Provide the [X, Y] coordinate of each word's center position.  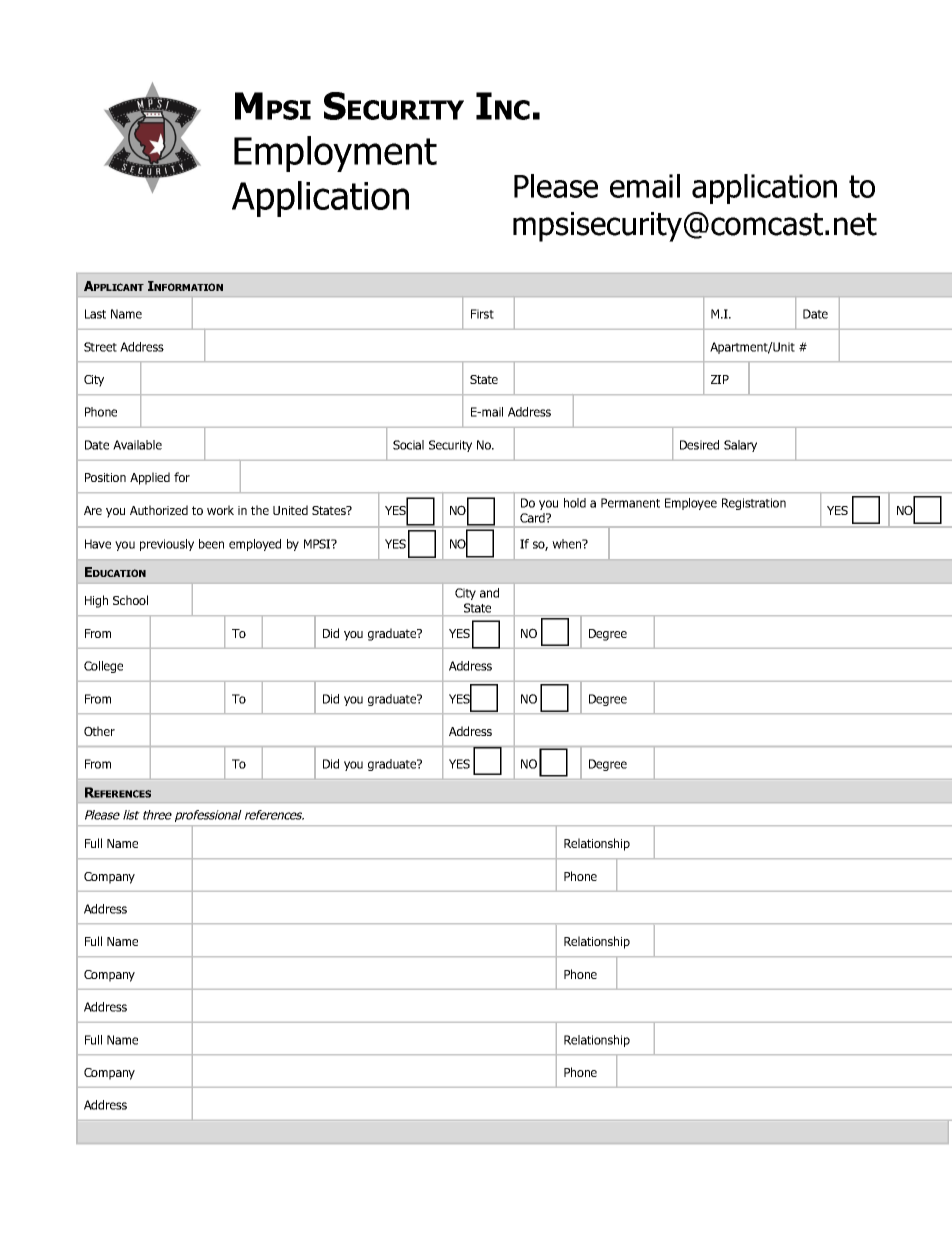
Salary [740, 446]
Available [137, 445]
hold [575, 503]
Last [95, 314]
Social [408, 445]
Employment [335, 154]
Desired [699, 445]
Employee [691, 504]
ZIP [720, 379]
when [568, 544]
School [130, 600]
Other [99, 731]
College [103, 667]
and [489, 593]
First [482, 314]
